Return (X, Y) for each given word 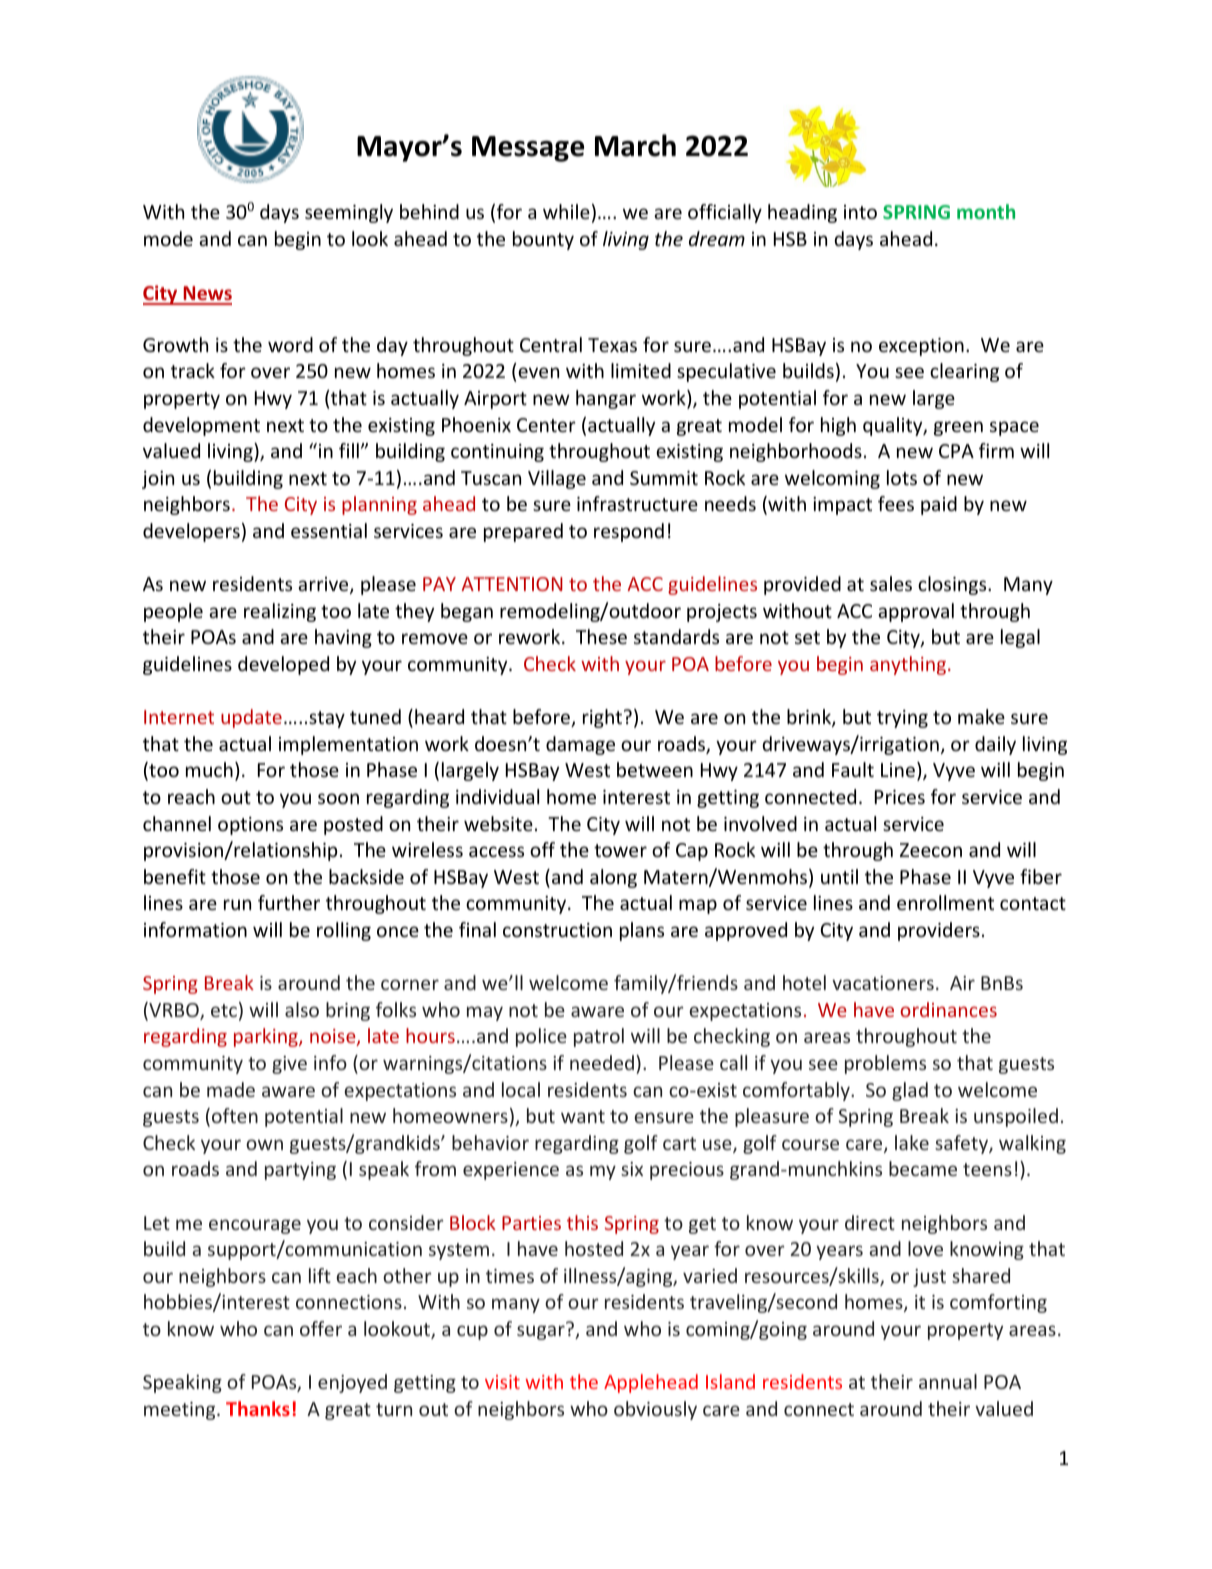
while (566, 211)
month (986, 211)
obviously (655, 1410)
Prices (900, 797)
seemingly (349, 213)
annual (948, 1381)
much (209, 769)
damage (580, 745)
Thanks (258, 1408)
